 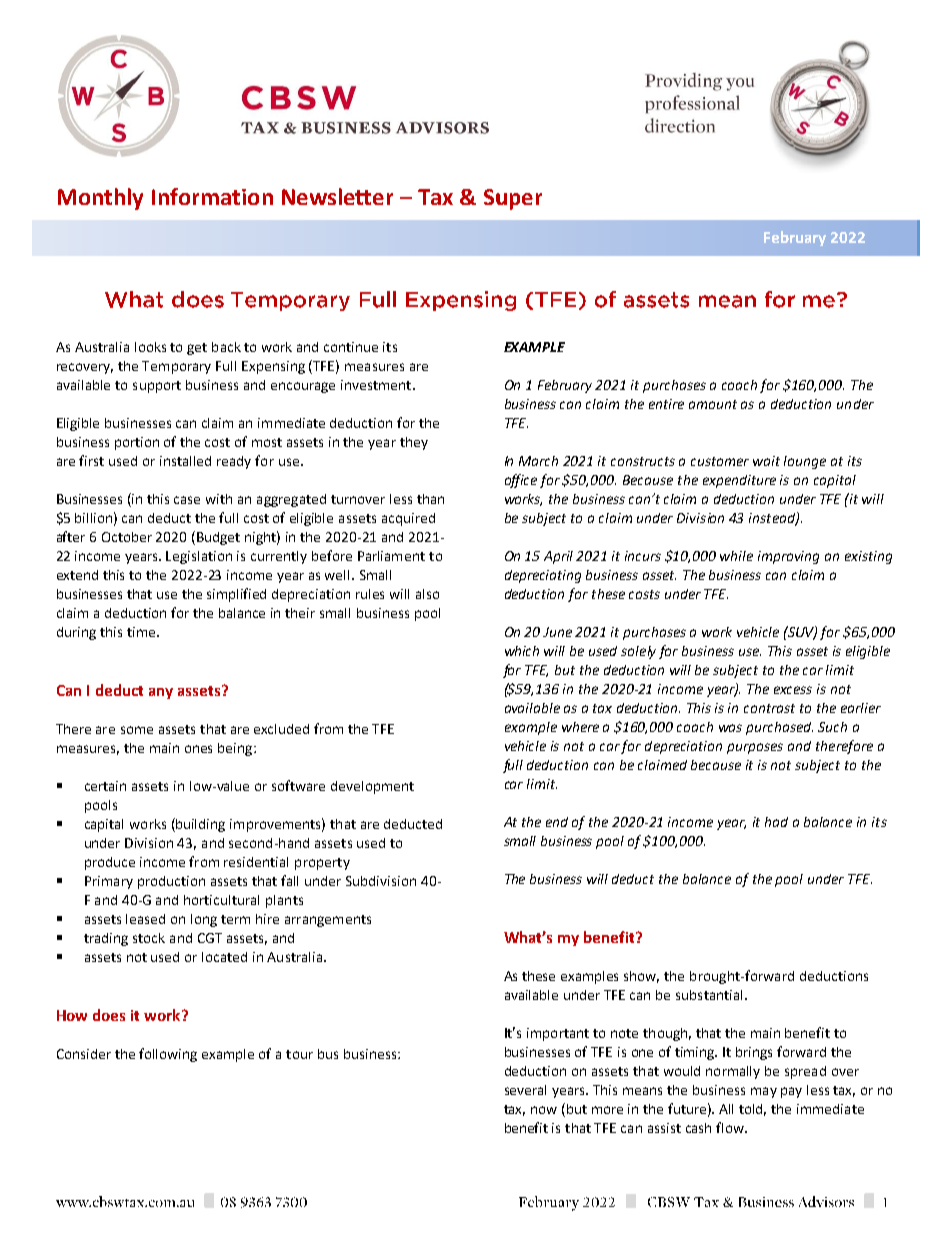 What do you see at coordinates (161, 693) in the document?
I see `any` at bounding box center [161, 693].
